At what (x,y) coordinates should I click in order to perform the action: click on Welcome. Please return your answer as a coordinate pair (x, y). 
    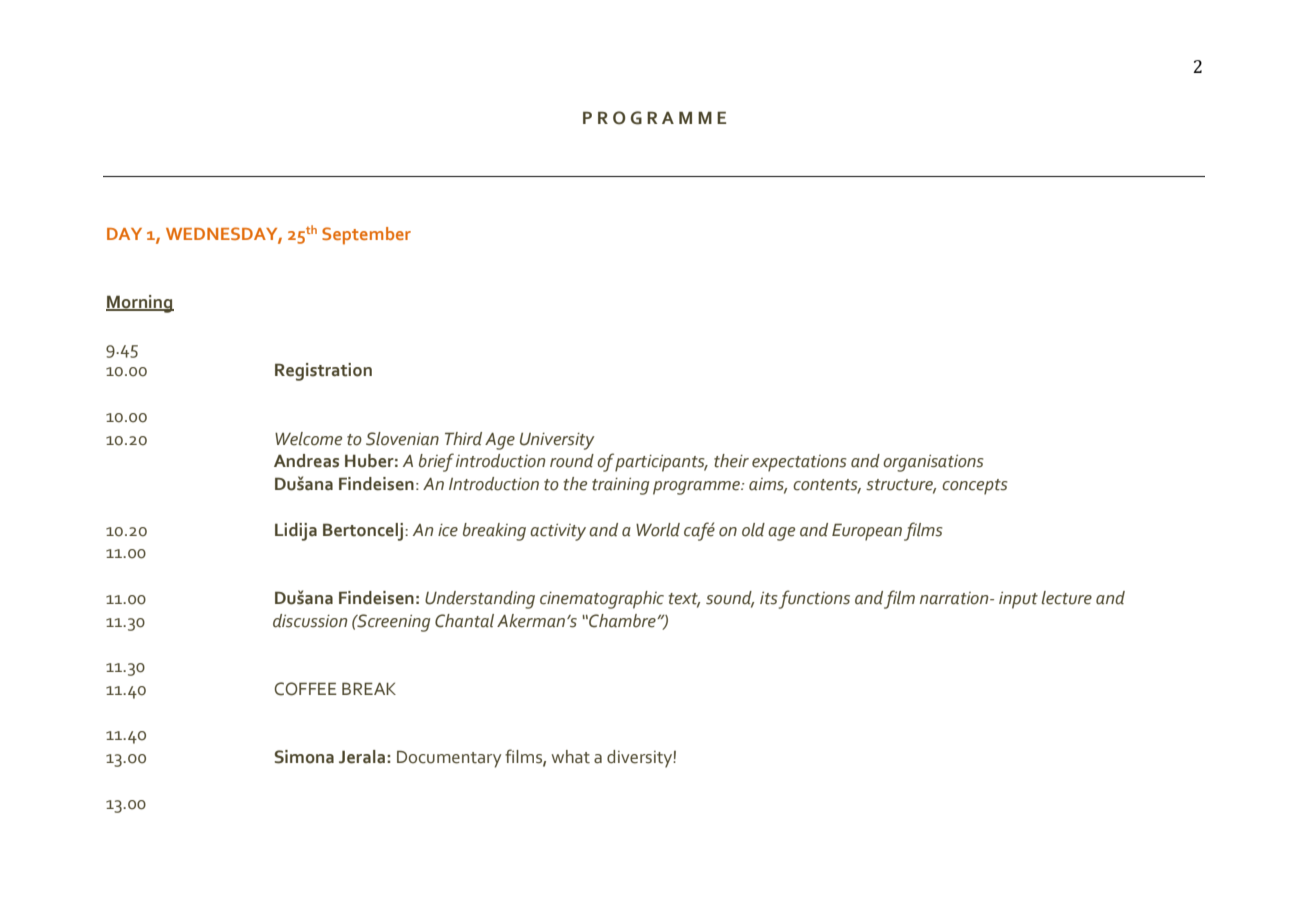
    Looking at the image, I should click on (308, 439).
